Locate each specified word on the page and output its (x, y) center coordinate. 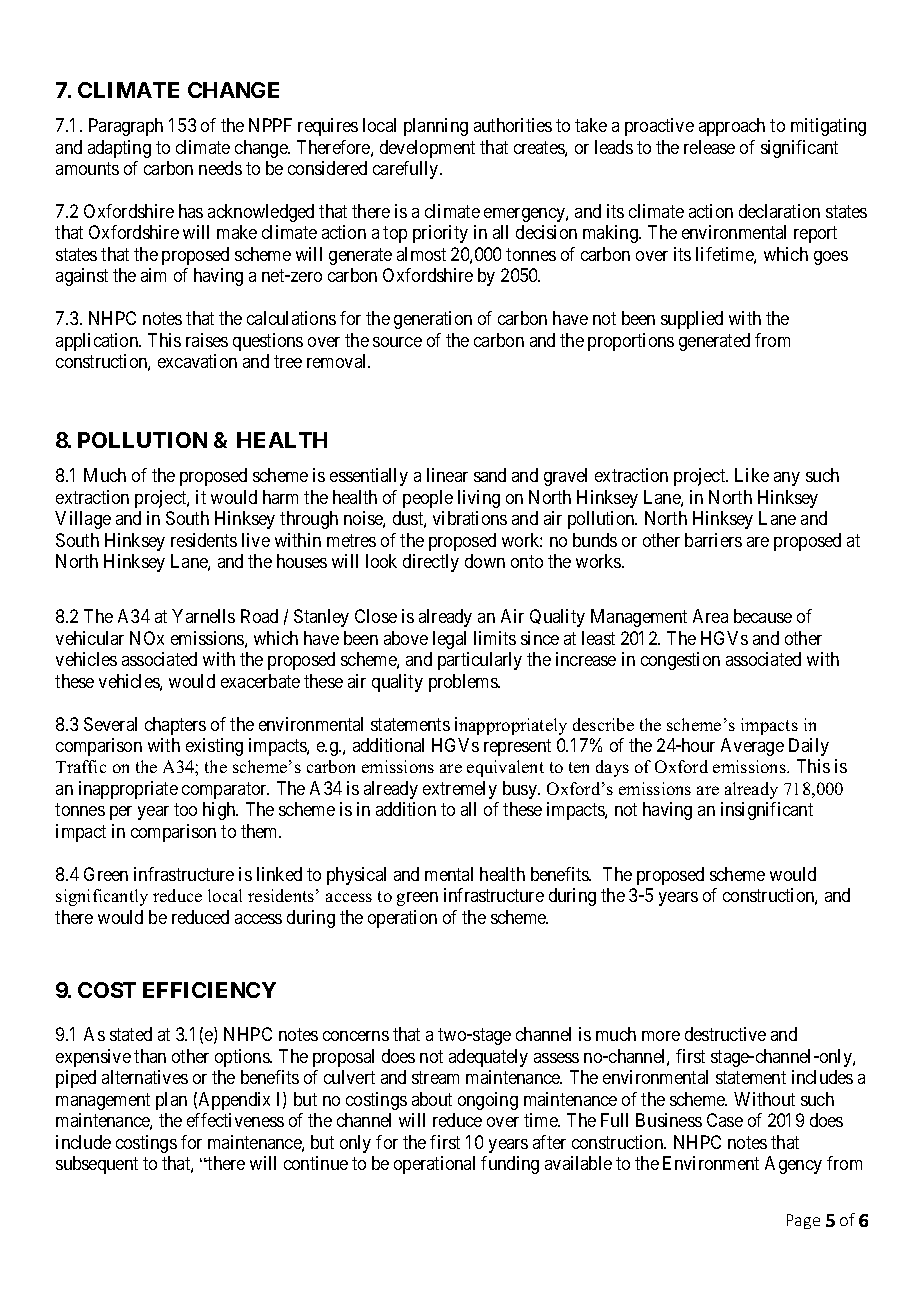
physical (356, 876)
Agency (793, 1165)
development (427, 149)
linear (447, 475)
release (709, 147)
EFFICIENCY (209, 990)
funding (510, 1165)
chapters (175, 726)
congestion (680, 661)
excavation (197, 361)
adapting (119, 149)
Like (752, 475)
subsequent (97, 1165)
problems (464, 683)
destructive (725, 1034)
